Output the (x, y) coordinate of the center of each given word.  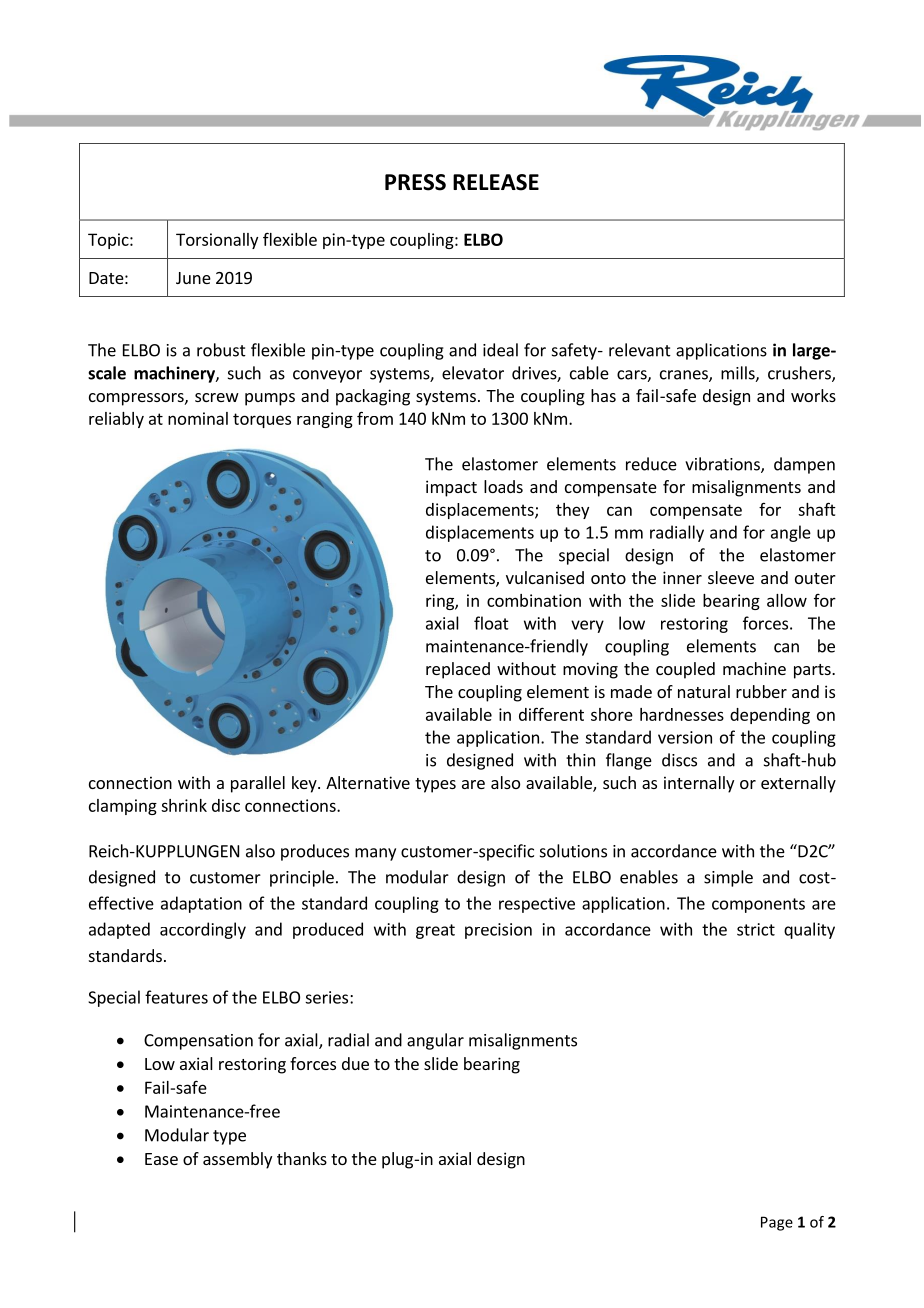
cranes (685, 376)
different (551, 714)
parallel (258, 784)
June (193, 278)
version (685, 737)
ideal (500, 350)
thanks (302, 1158)
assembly (237, 1160)
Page (777, 1223)
